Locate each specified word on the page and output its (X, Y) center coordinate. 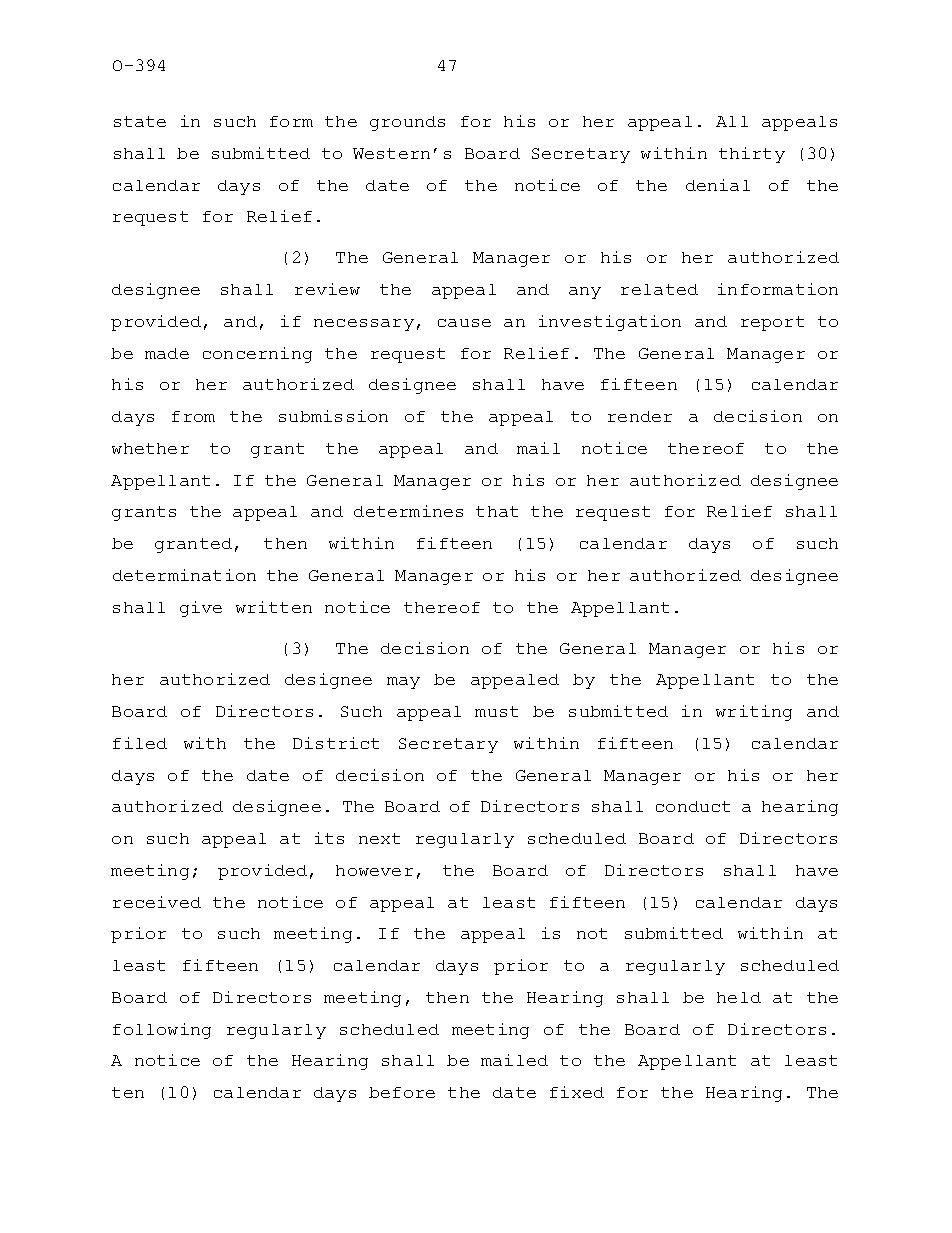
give (201, 609)
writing (754, 713)
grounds (407, 123)
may (403, 683)
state (140, 121)
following (162, 1031)
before (402, 1092)
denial (718, 185)
